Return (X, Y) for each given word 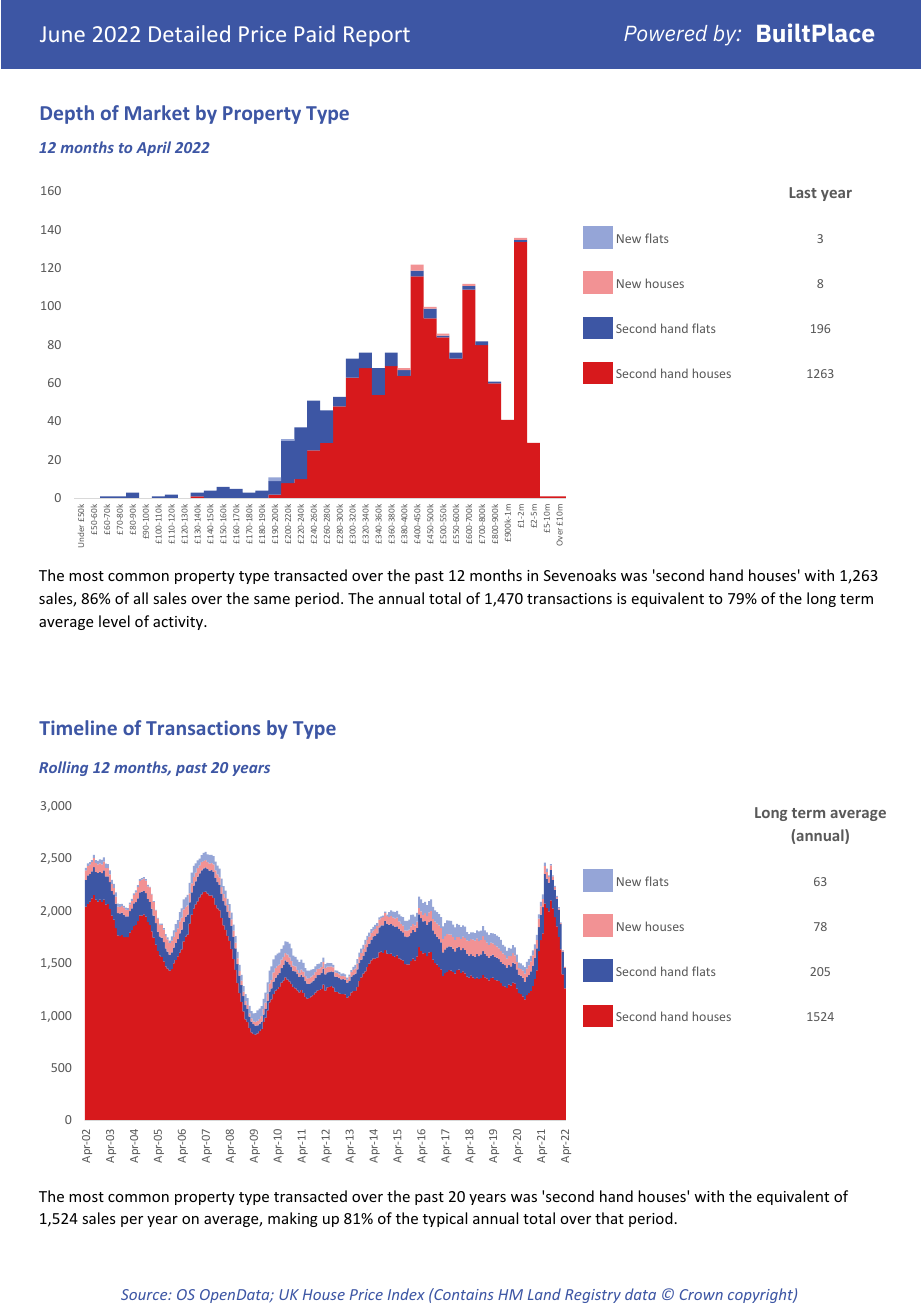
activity (179, 623)
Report (377, 36)
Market (157, 112)
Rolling (63, 768)
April (153, 148)
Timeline (78, 727)
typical (445, 1219)
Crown (701, 1294)
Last (803, 192)
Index (406, 1294)
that (609, 1218)
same (272, 600)
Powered (665, 33)
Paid (315, 33)
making (293, 1219)
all (141, 598)
